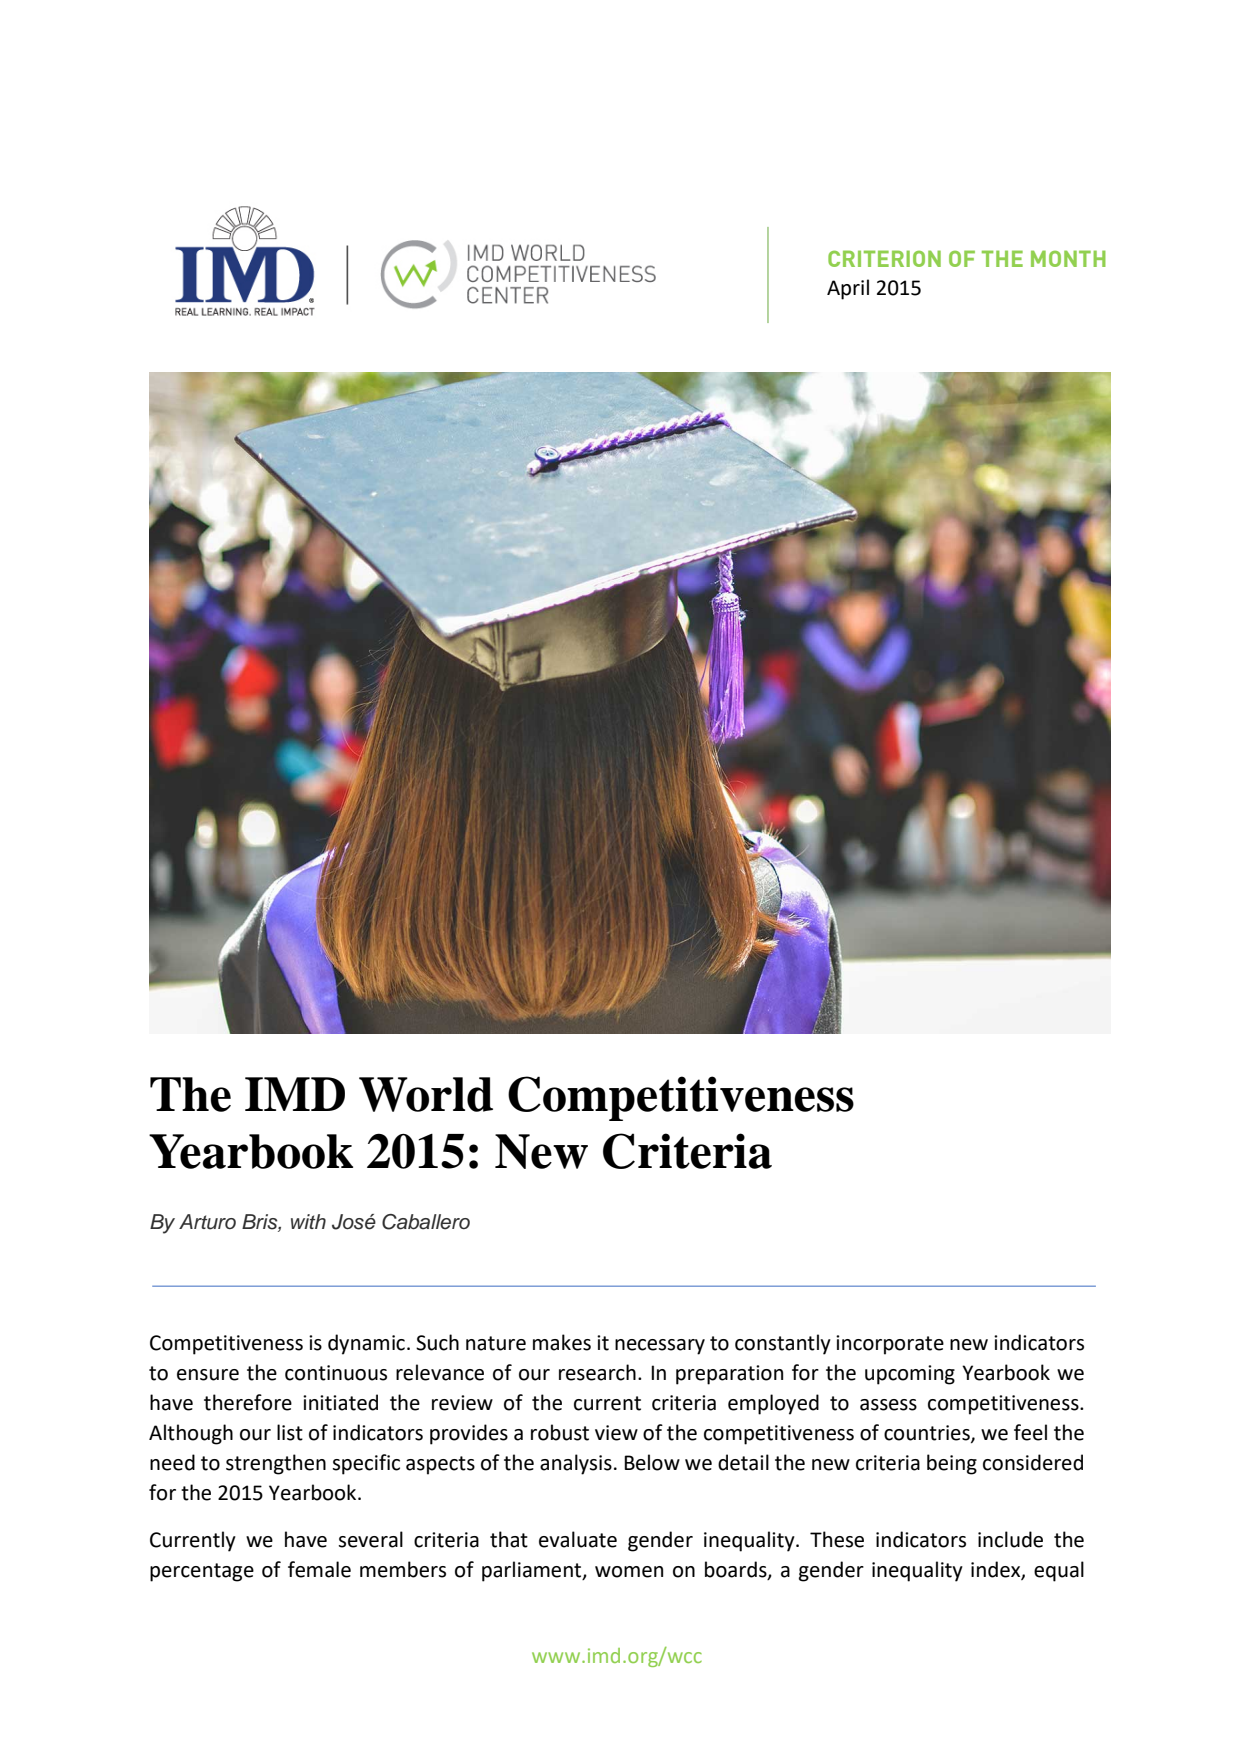 The width and height of the image is (1234, 1744). Describe the element at coordinates (890, 1345) in the image. I see `incorporate` at that location.
